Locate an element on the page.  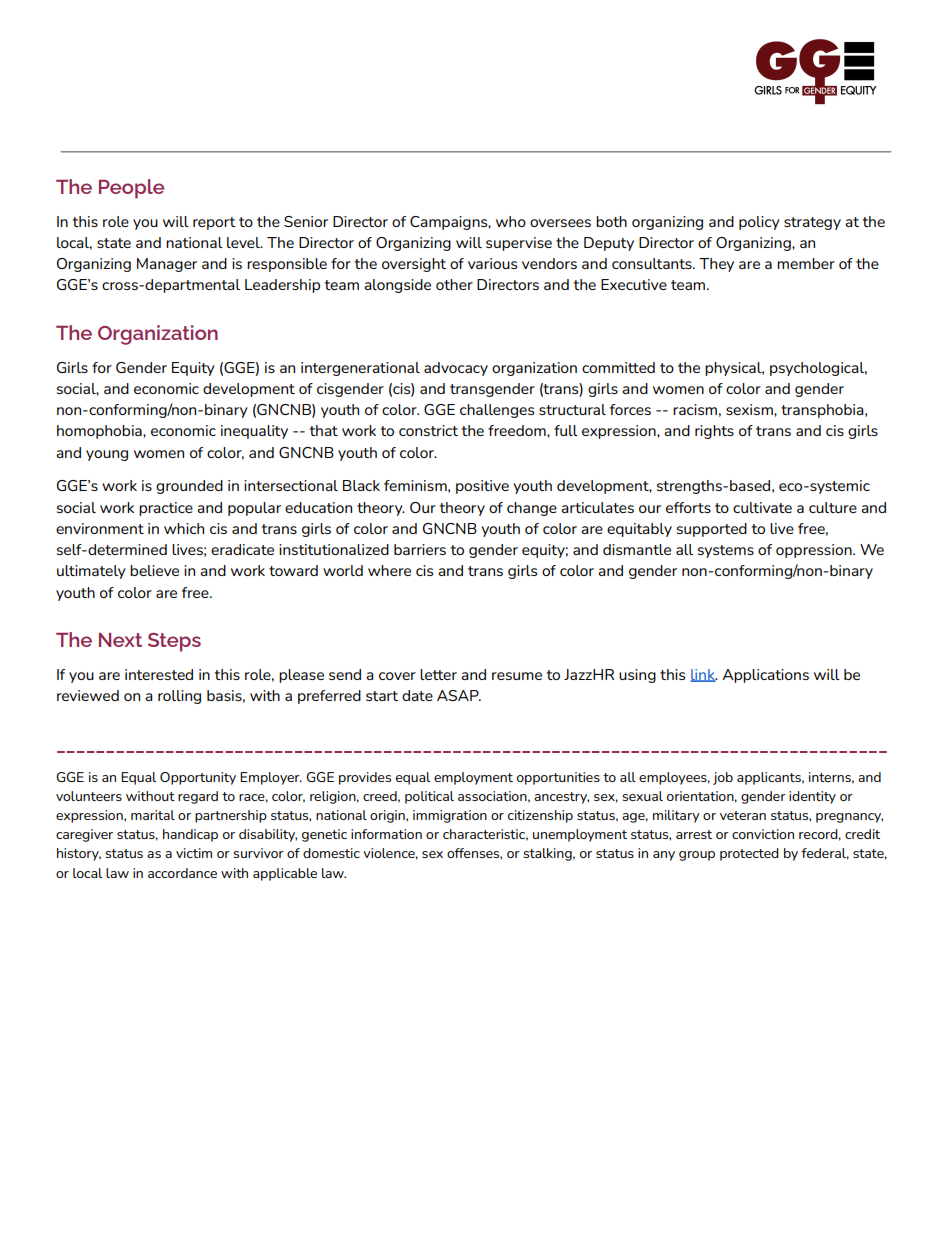
report is located at coordinates (214, 223).
